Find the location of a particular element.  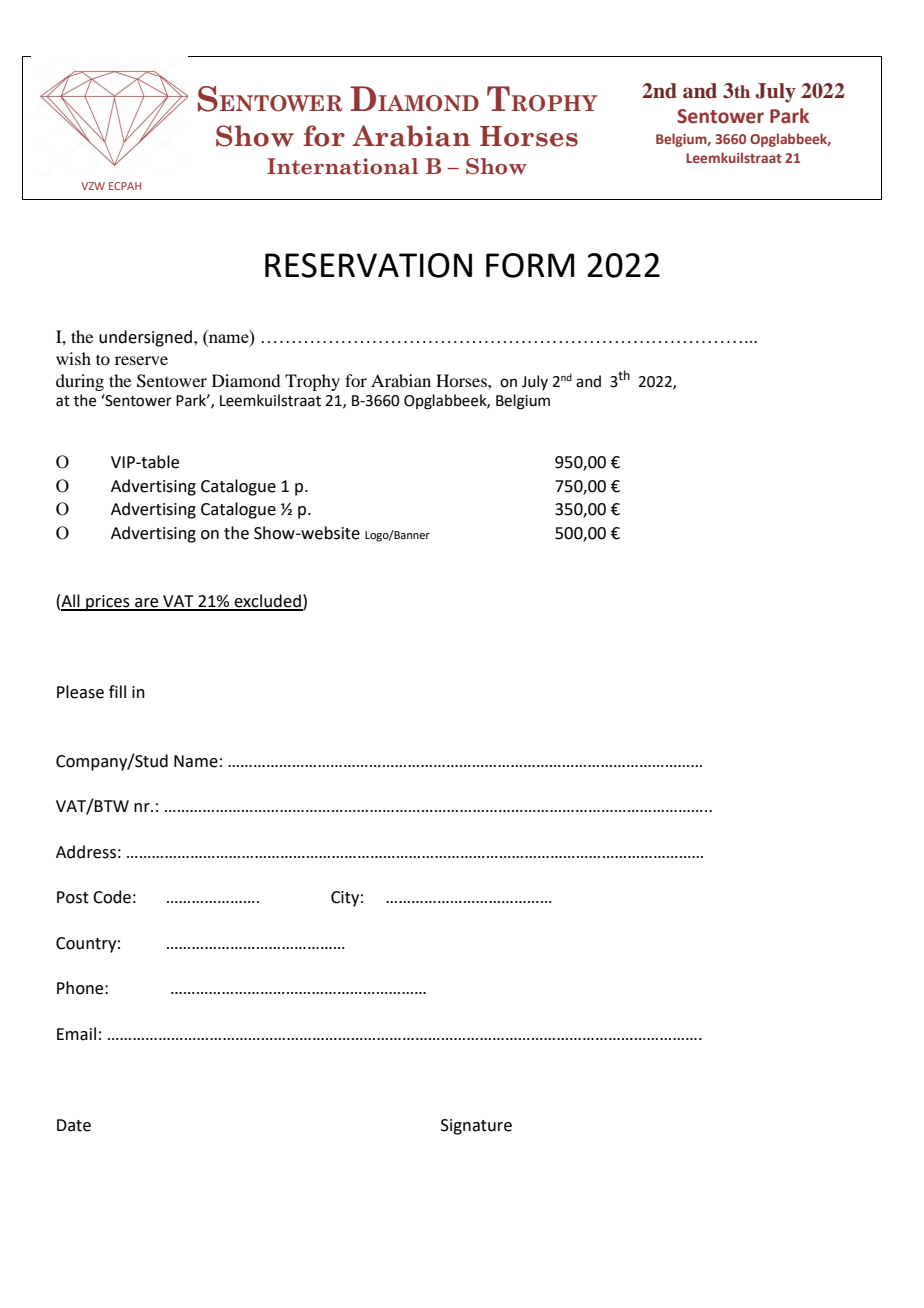

International is located at coordinates (342, 166).
